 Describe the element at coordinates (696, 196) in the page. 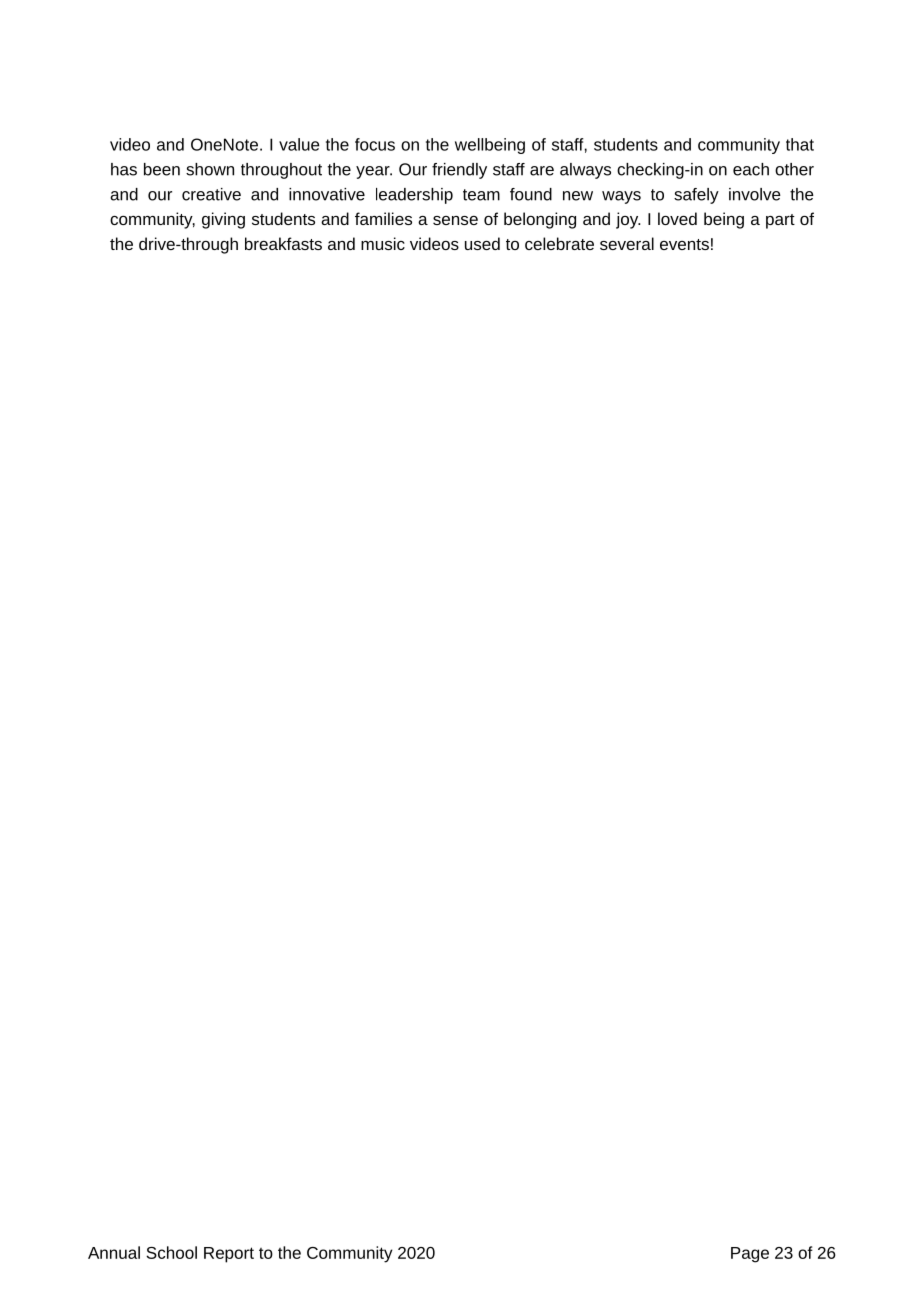

I see `safely` at that location.
